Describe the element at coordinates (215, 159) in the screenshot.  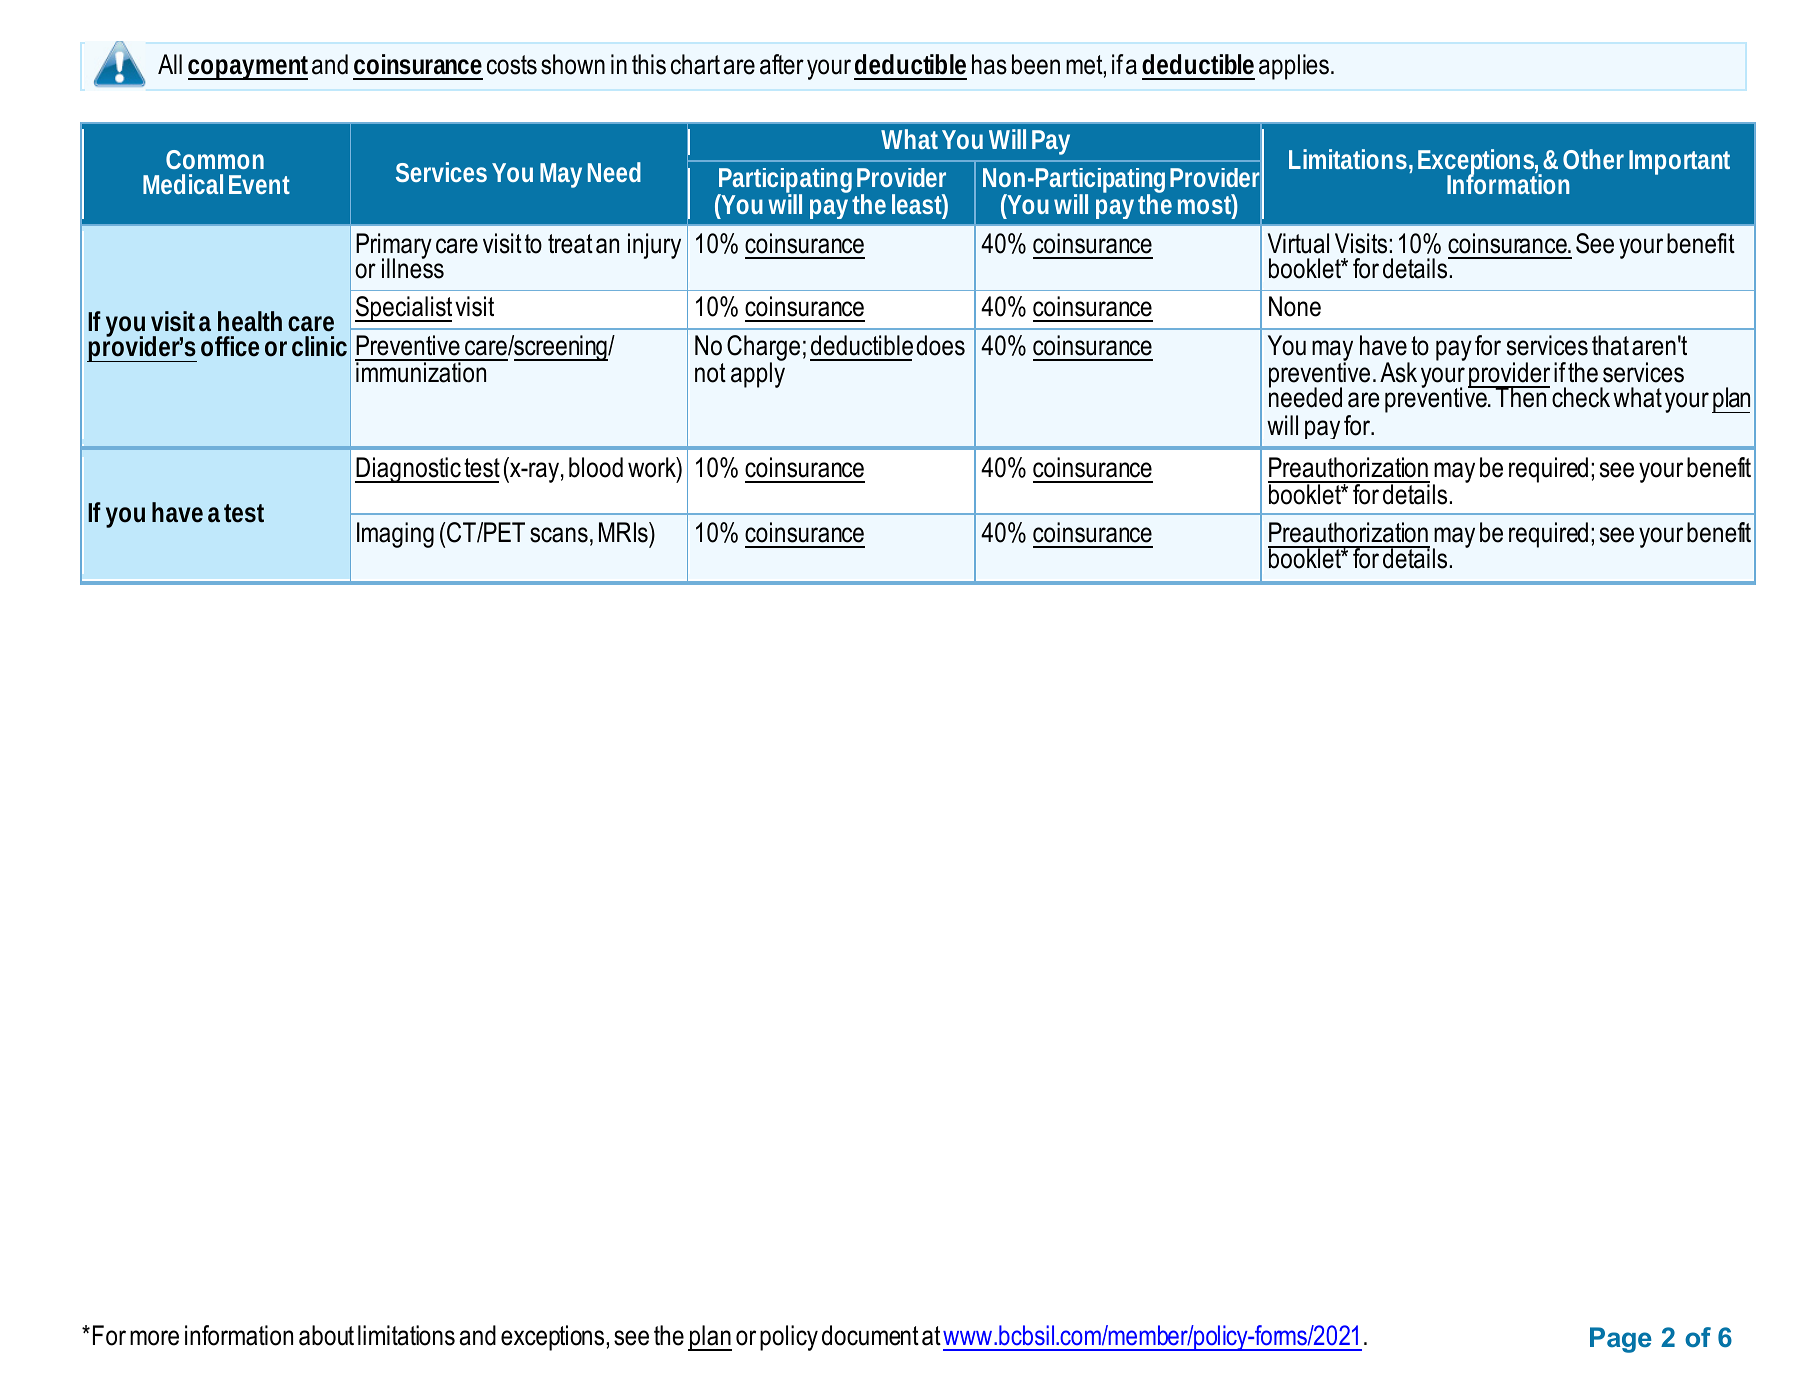
I see `Common` at that location.
